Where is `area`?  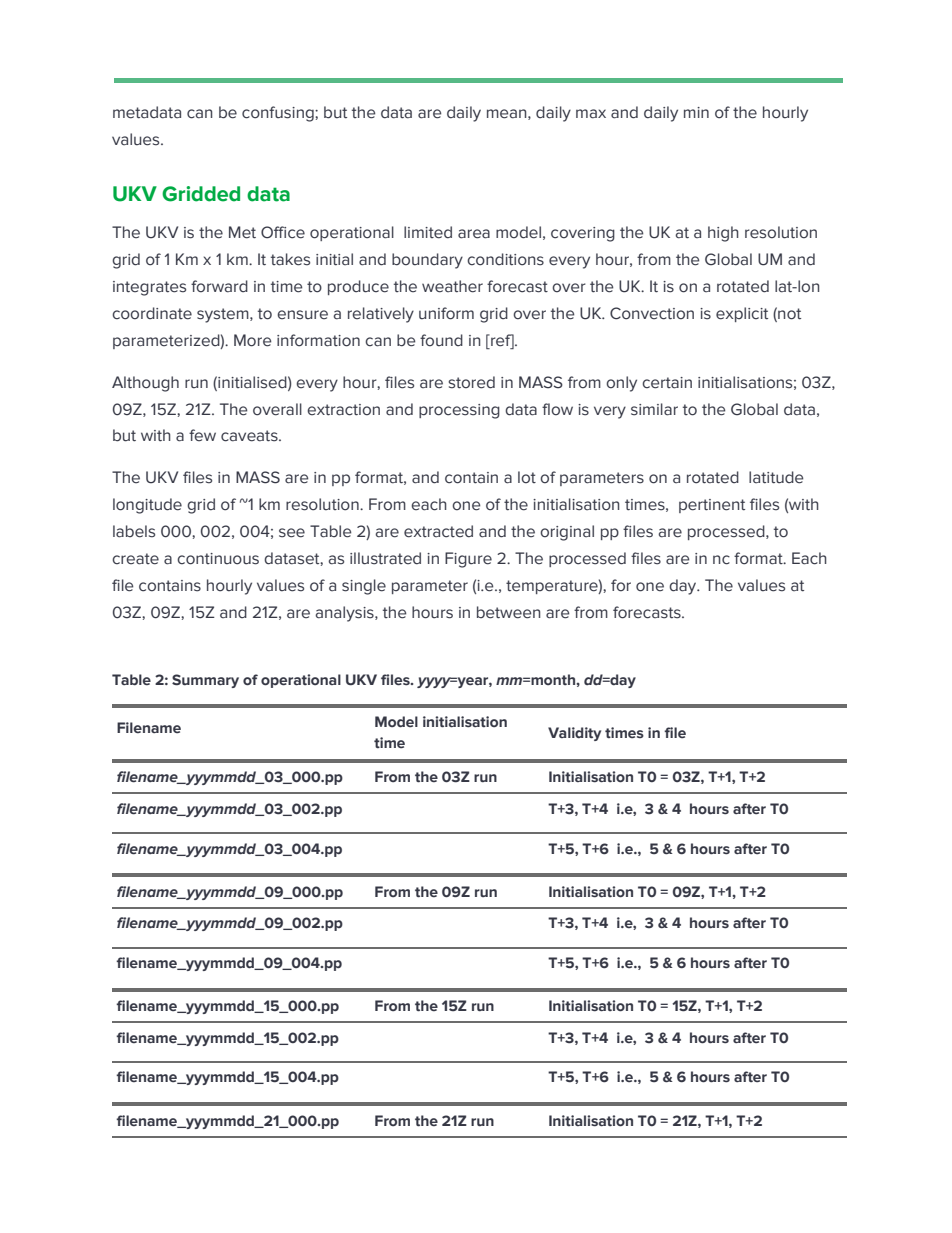 area is located at coordinates (474, 234).
